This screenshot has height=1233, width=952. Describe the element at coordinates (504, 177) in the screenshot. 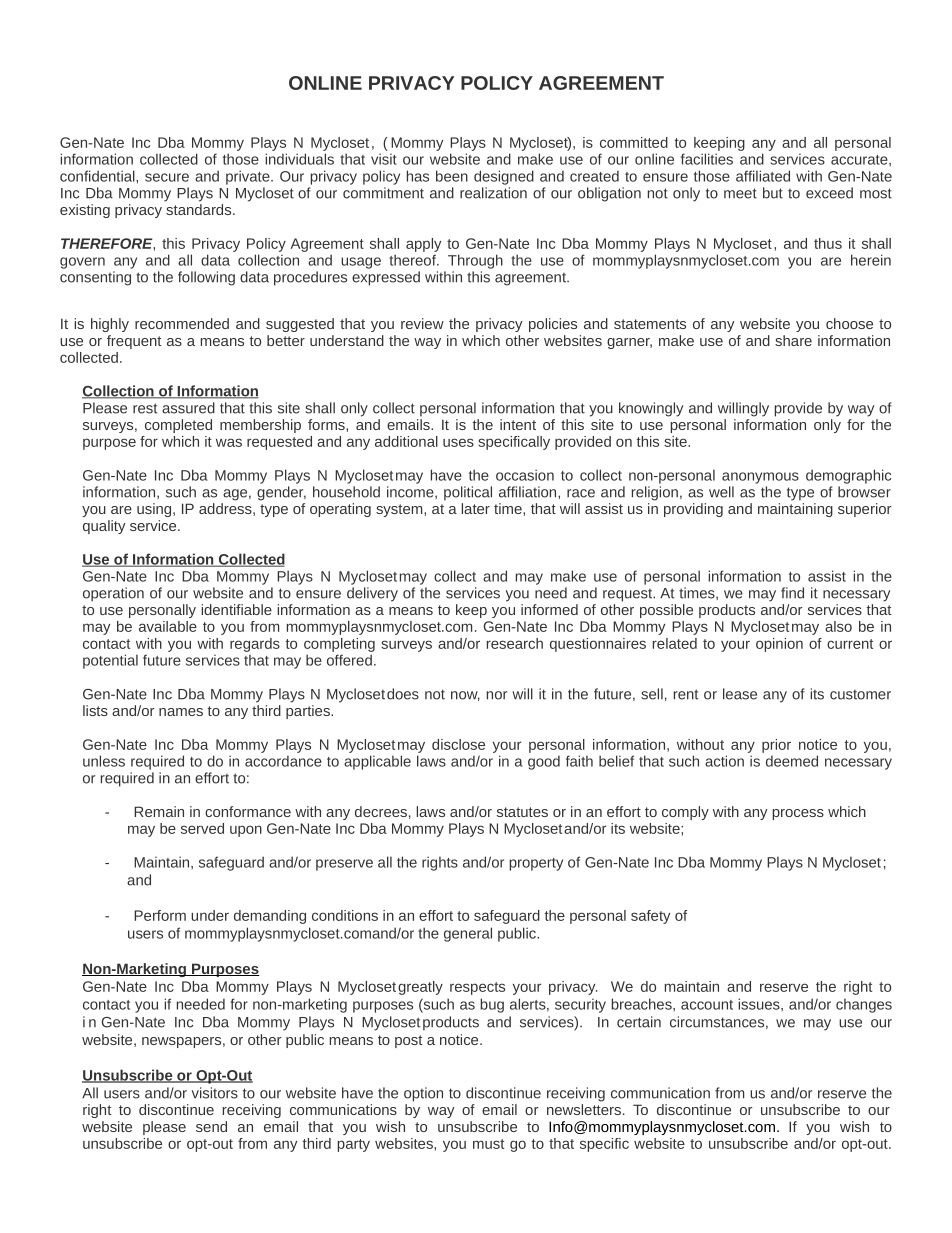

I see `designed` at that location.
